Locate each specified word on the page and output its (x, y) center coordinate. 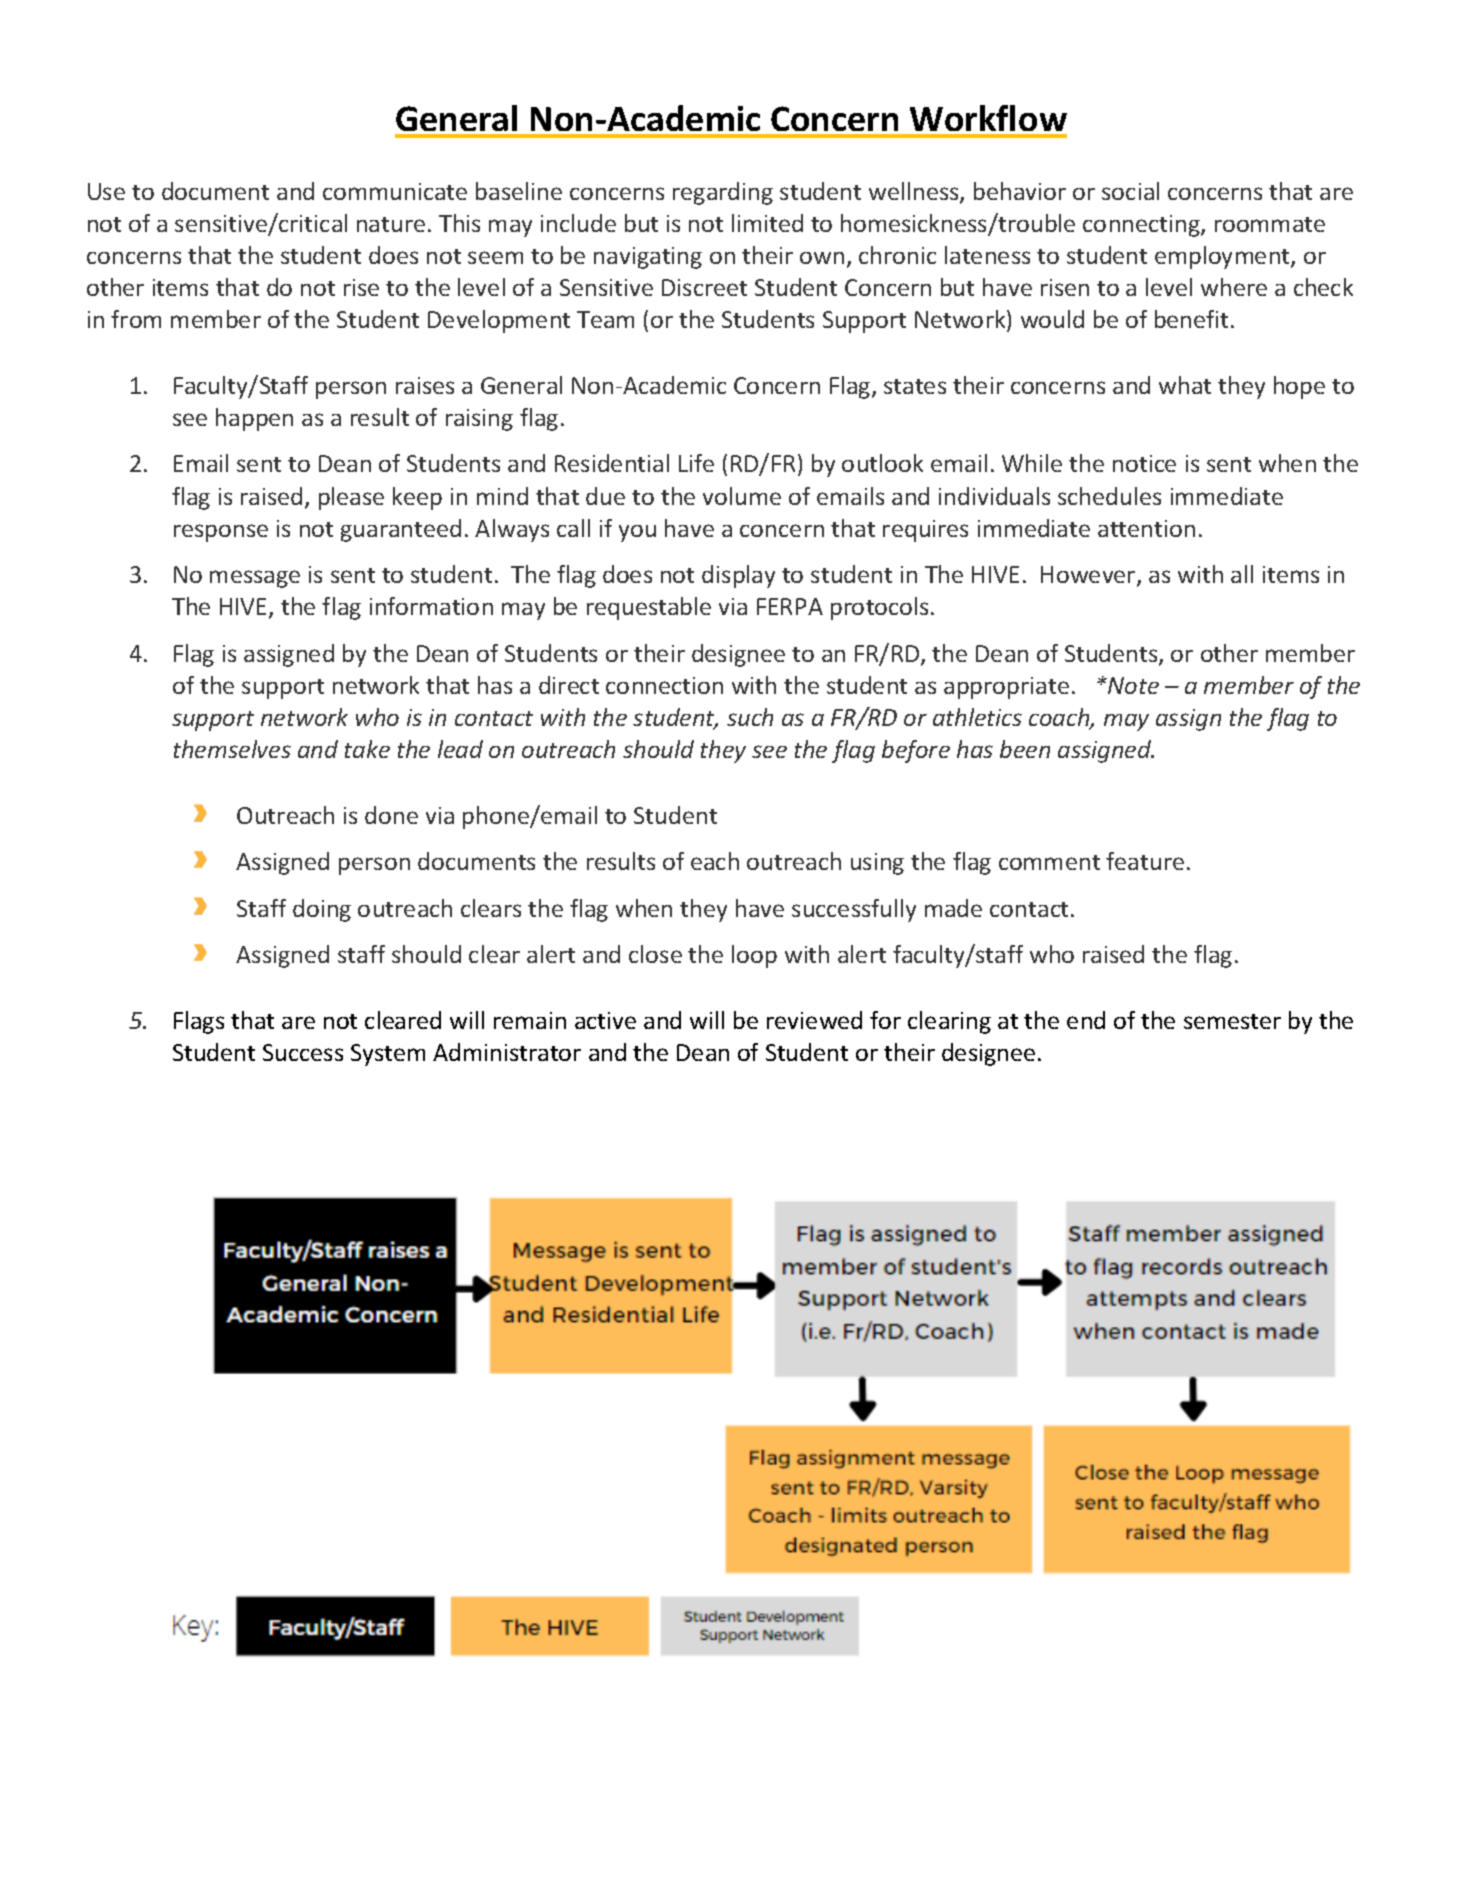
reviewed (814, 1020)
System (388, 1055)
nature (391, 224)
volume (742, 496)
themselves (232, 749)
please (351, 498)
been (1025, 749)
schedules (1109, 496)
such (750, 717)
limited (767, 223)
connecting (1142, 226)
